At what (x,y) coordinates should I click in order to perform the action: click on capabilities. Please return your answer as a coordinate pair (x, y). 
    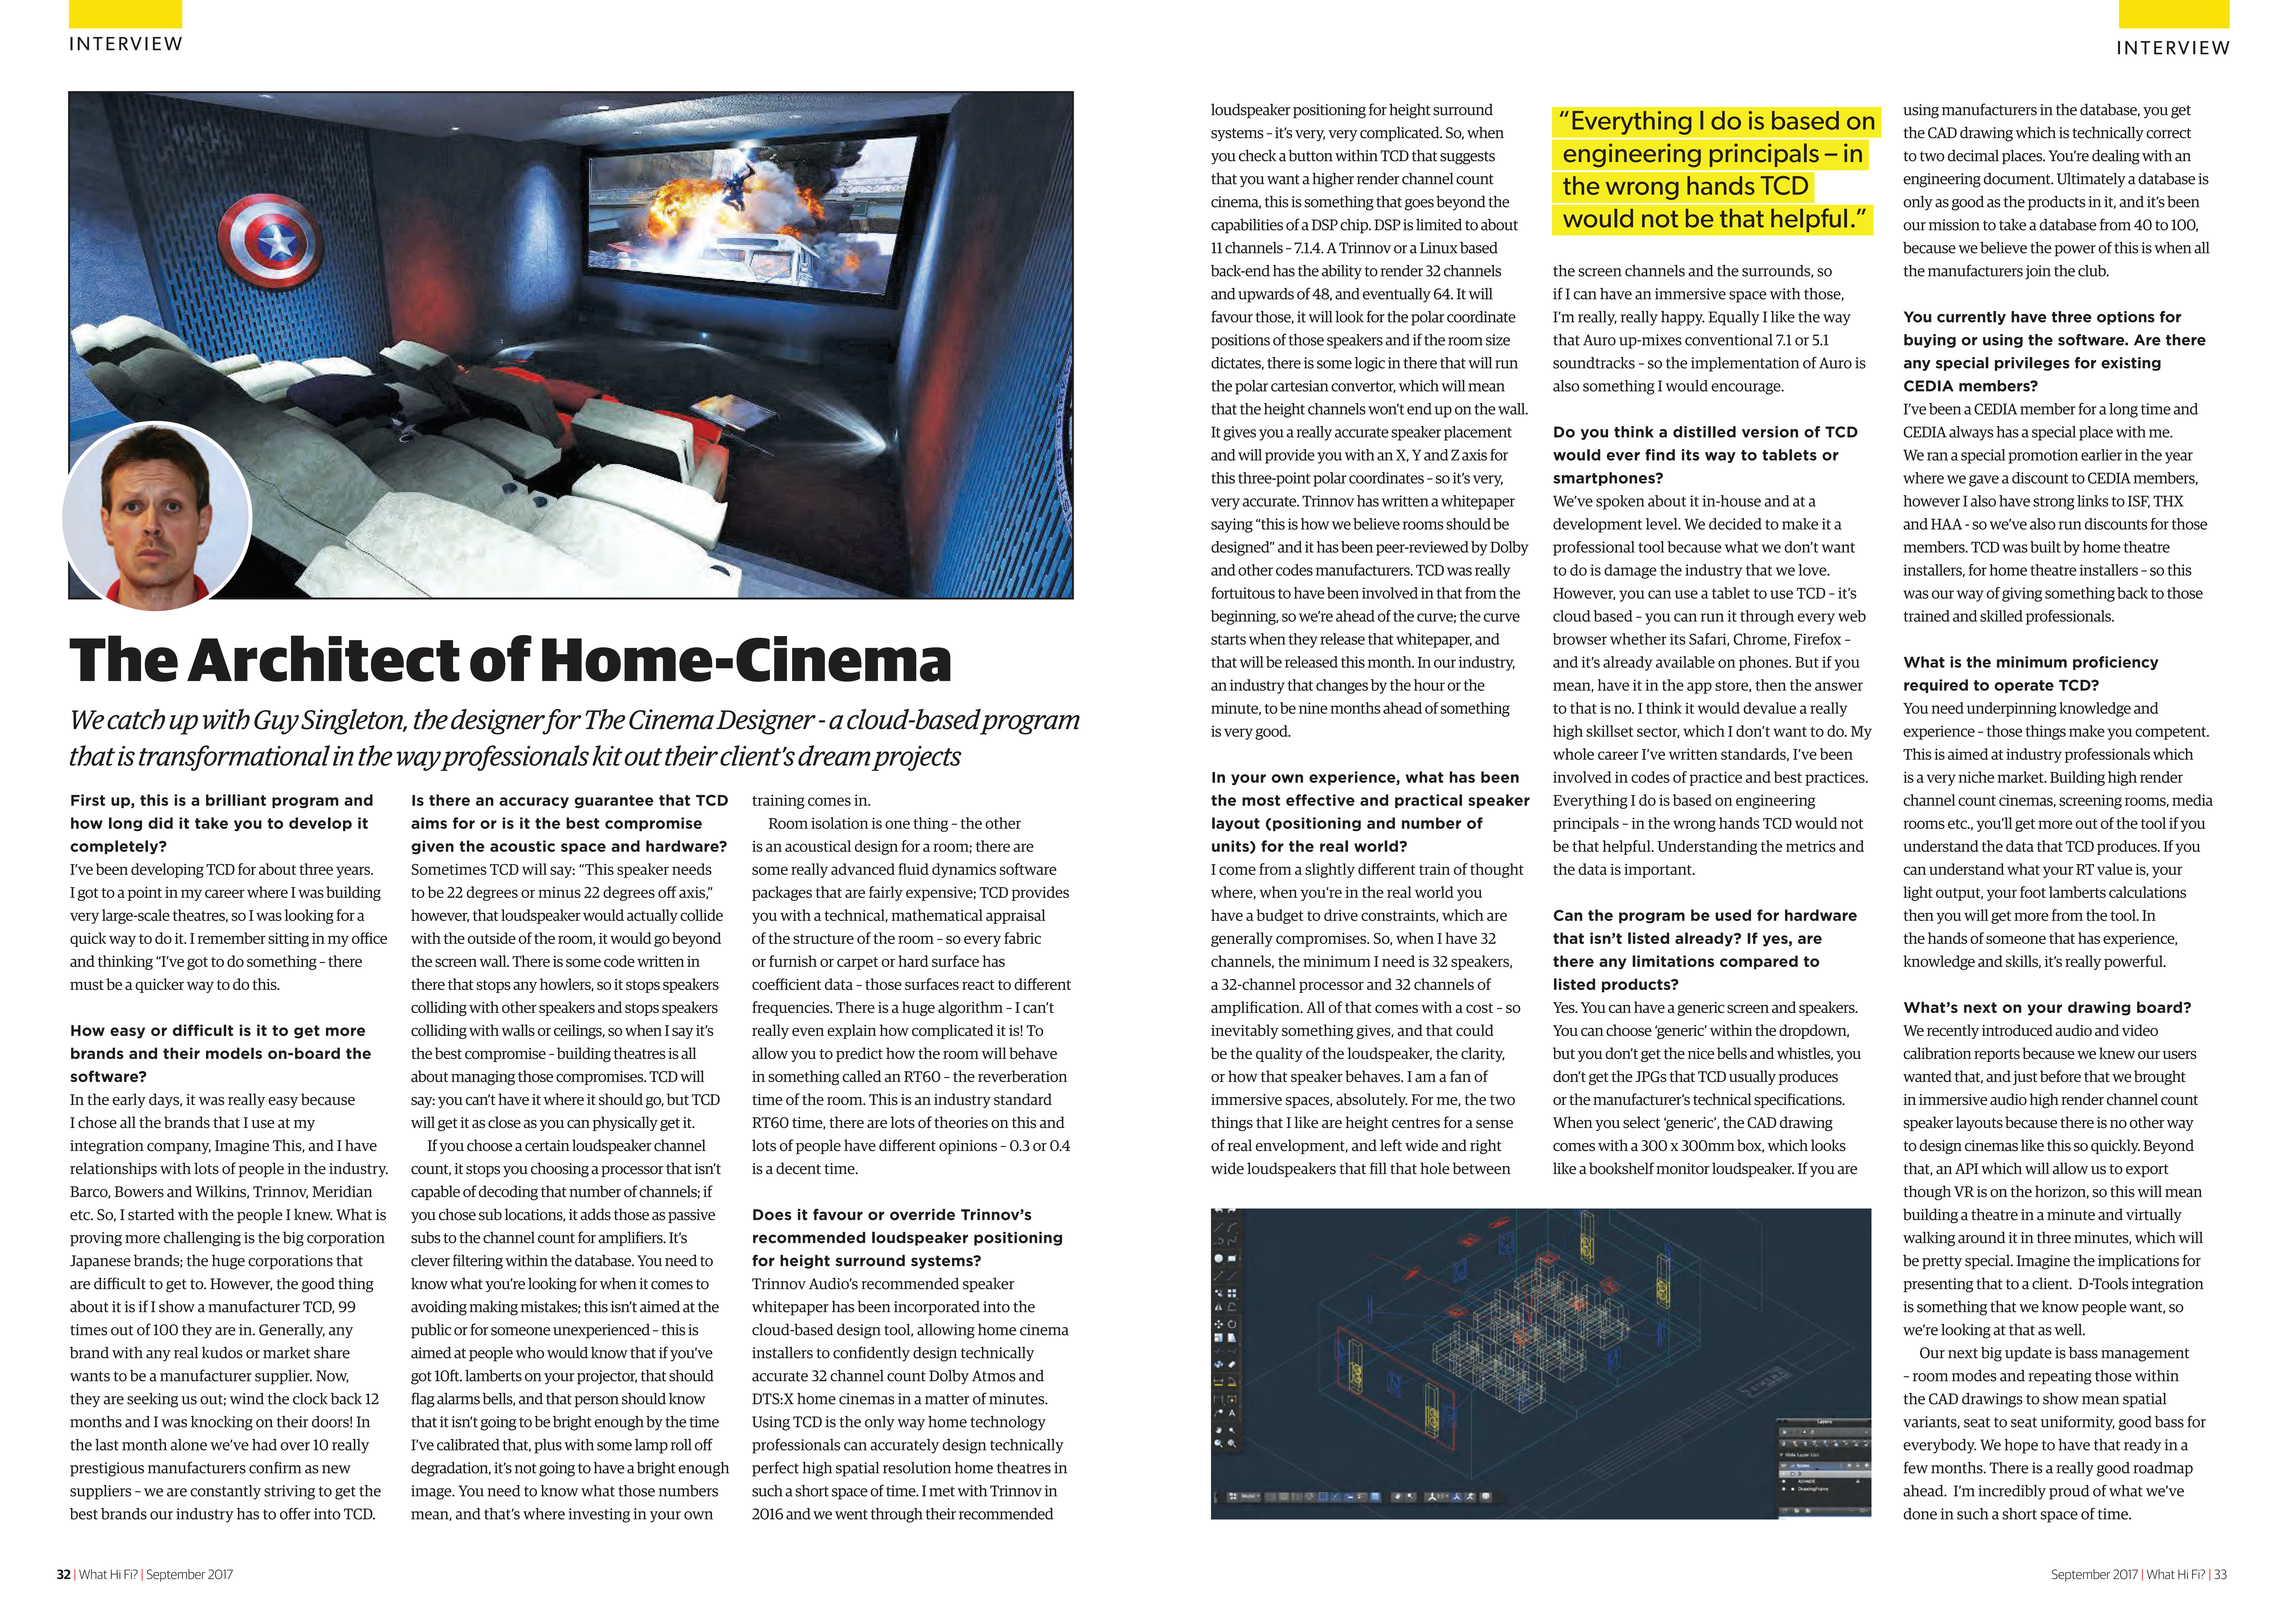
    Looking at the image, I should click on (1247, 226).
